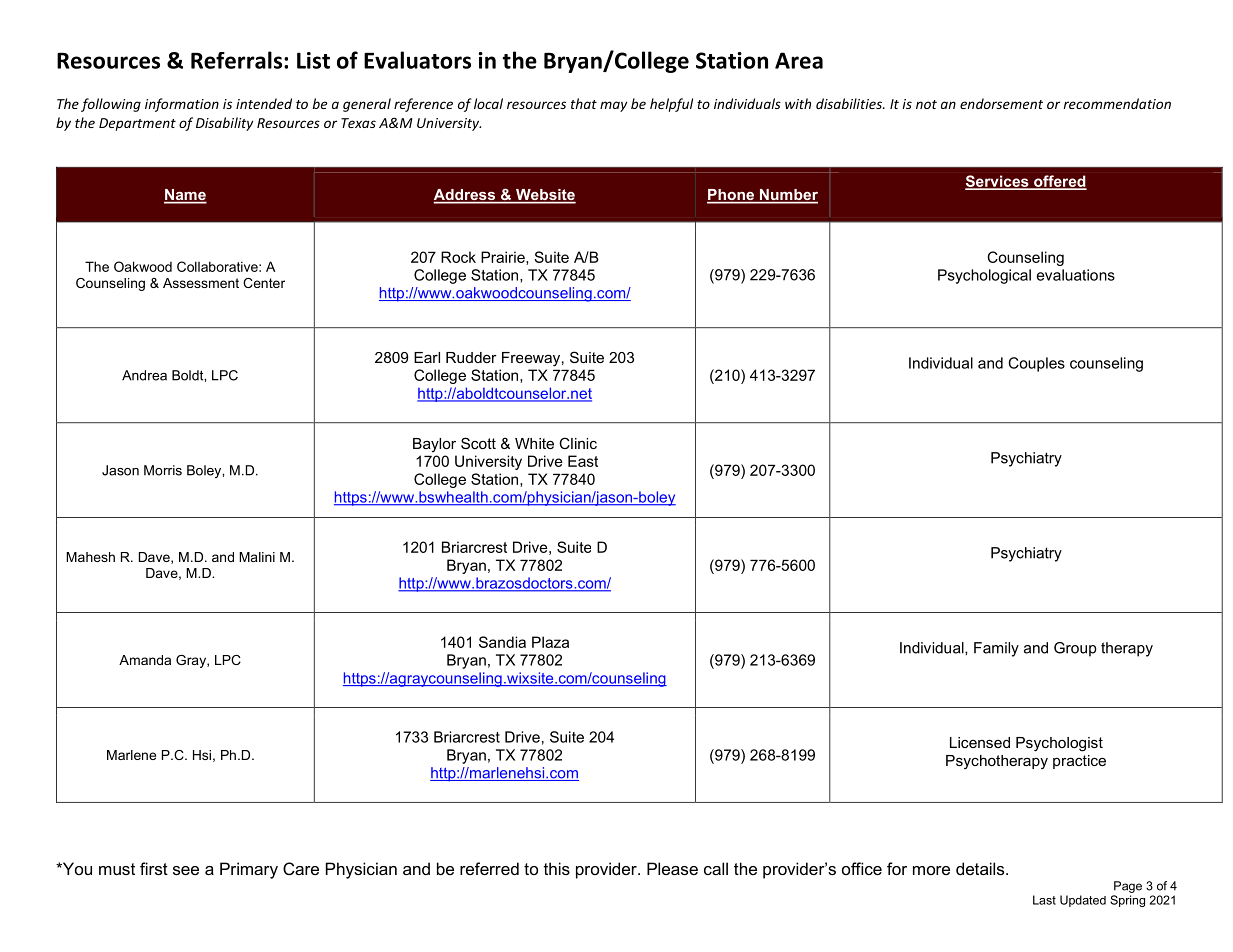 The image size is (1233, 952). I want to click on information, so click(182, 105).
